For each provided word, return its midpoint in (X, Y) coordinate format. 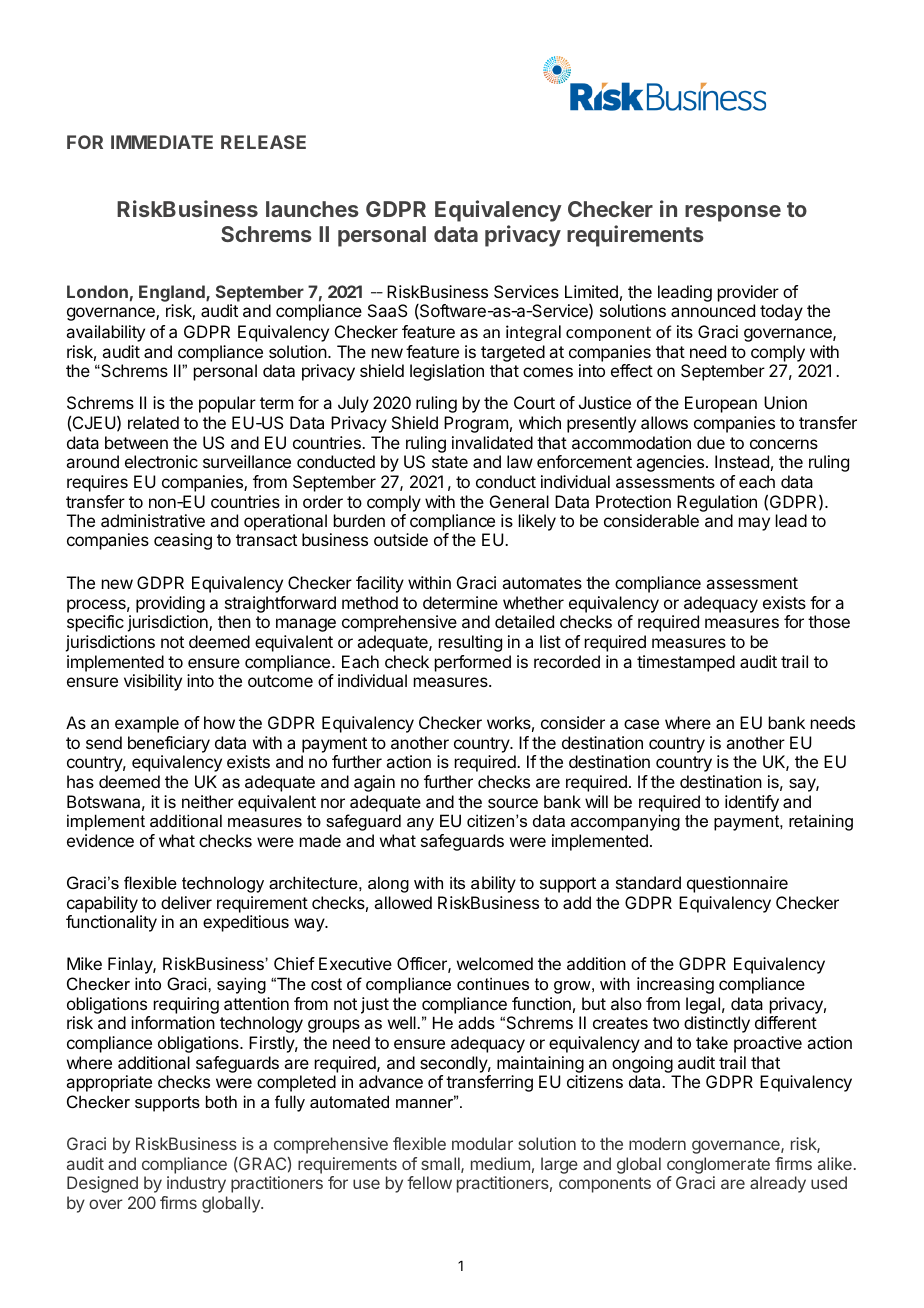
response (733, 213)
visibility (153, 682)
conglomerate (718, 1165)
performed (473, 663)
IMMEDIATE (162, 142)
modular (482, 1143)
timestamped (686, 663)
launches (312, 209)
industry (196, 1184)
